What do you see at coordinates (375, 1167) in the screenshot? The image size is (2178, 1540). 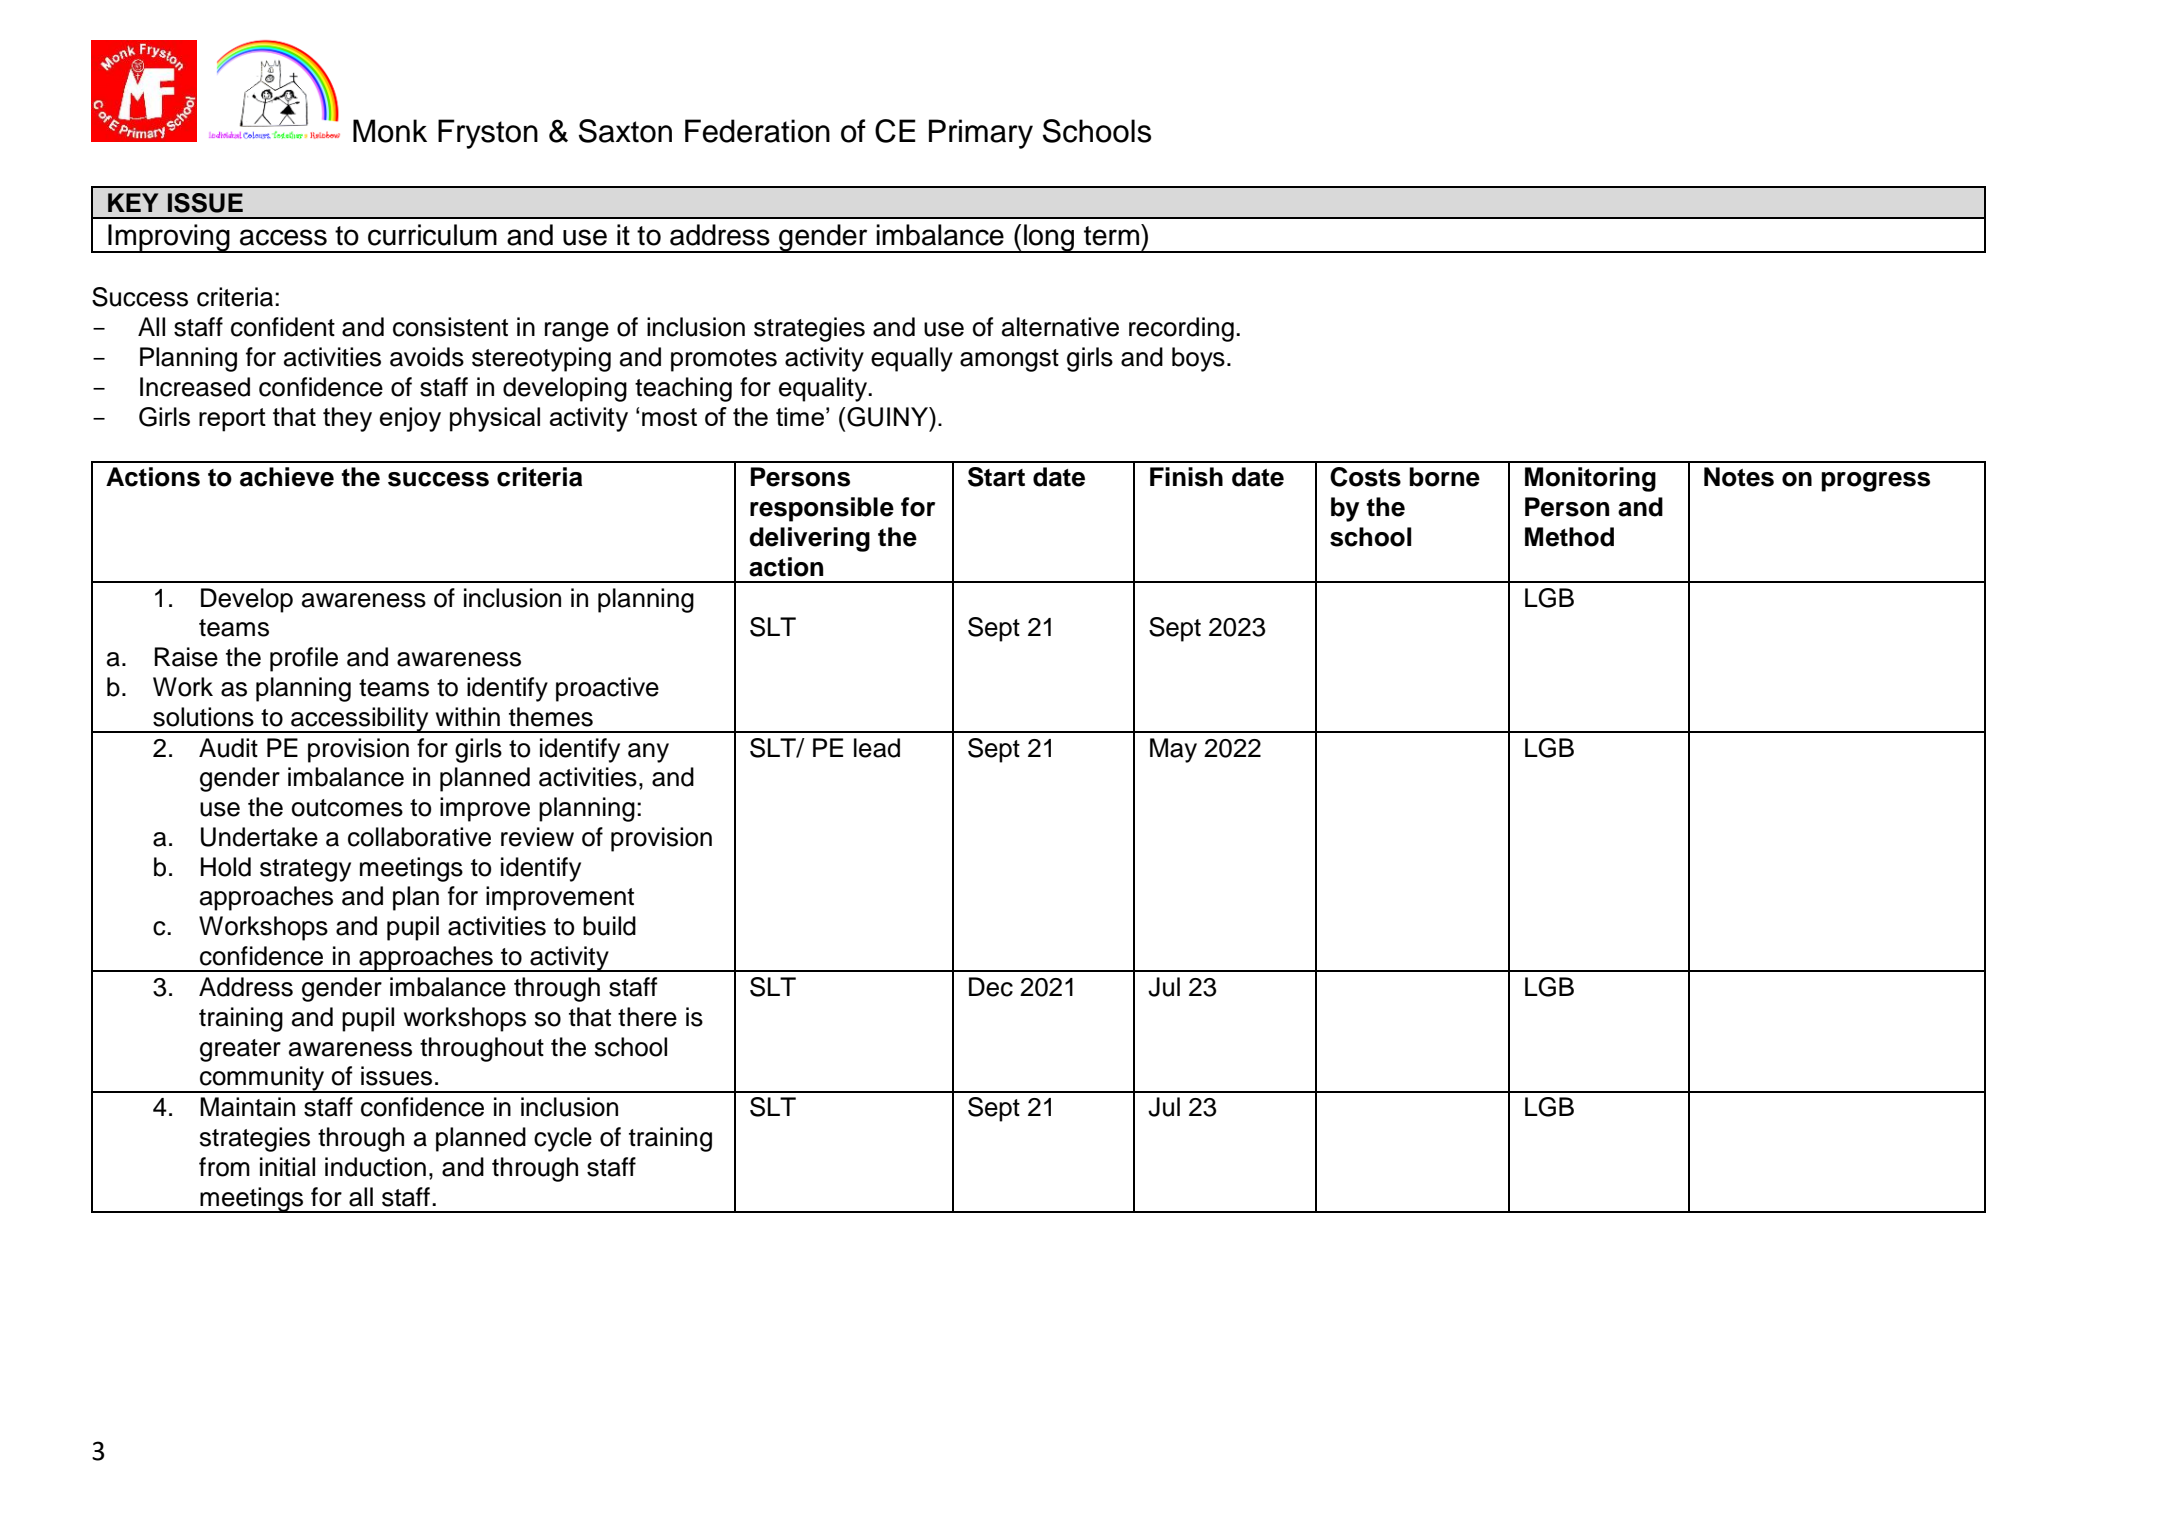 I see `induction` at bounding box center [375, 1167].
